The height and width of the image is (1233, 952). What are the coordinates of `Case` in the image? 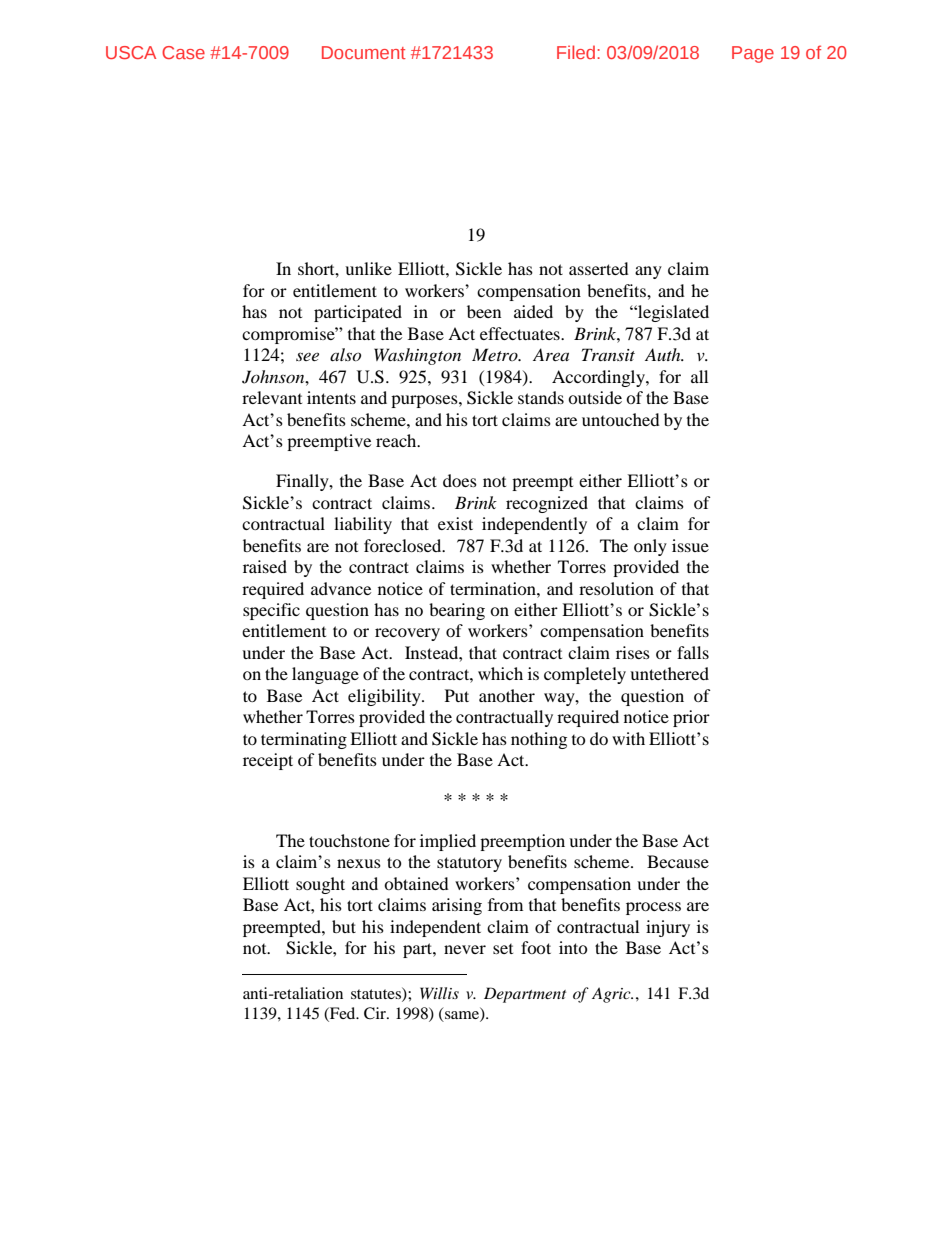 It's located at (183, 52).
